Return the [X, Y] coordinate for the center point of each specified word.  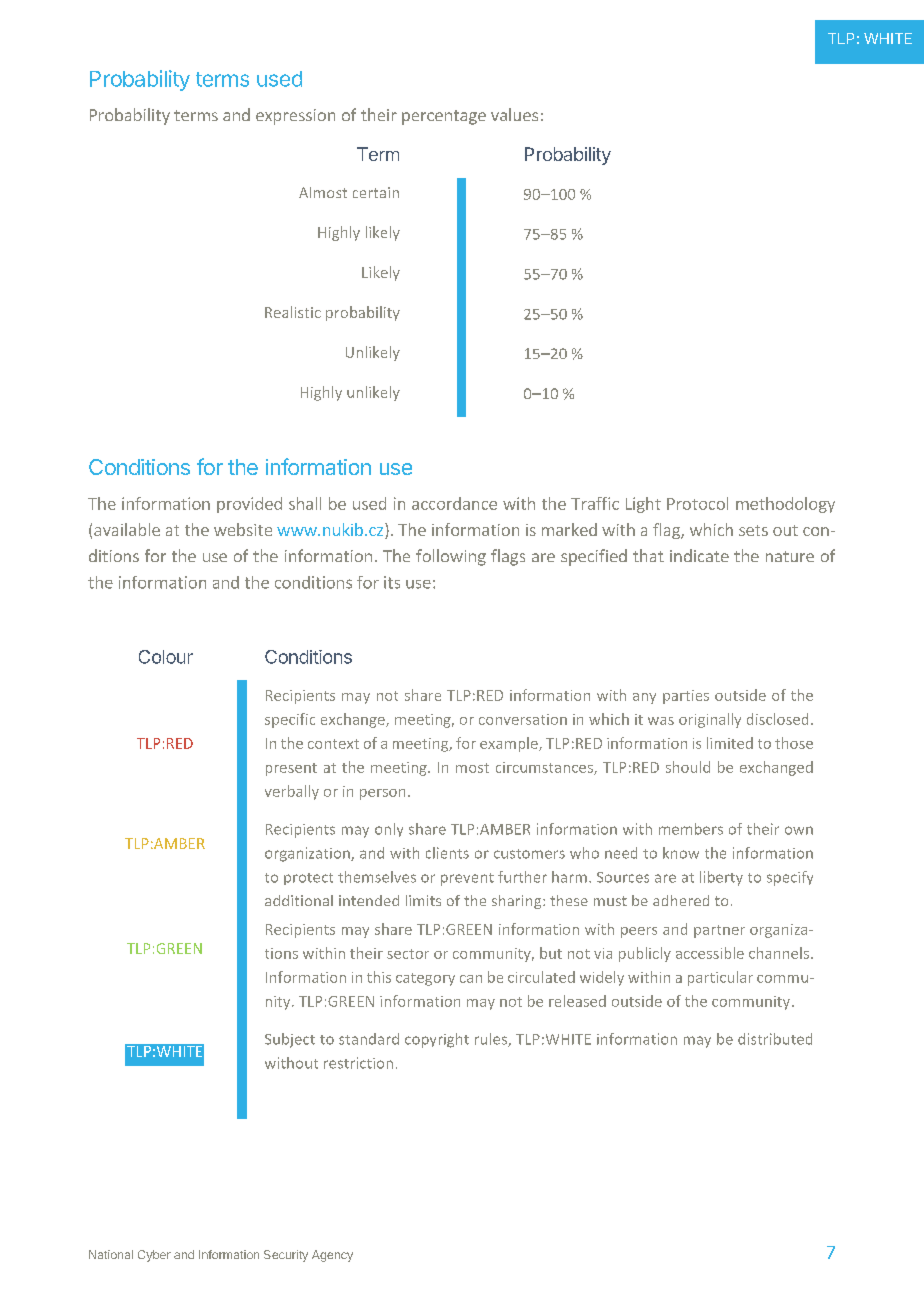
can [471, 979]
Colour [166, 657]
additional [299, 900]
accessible [710, 953]
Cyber [154, 1256]
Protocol [697, 503]
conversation [523, 719]
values [514, 114]
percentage [444, 117]
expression [295, 117]
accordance [454, 503]
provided [249, 505]
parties [686, 697]
